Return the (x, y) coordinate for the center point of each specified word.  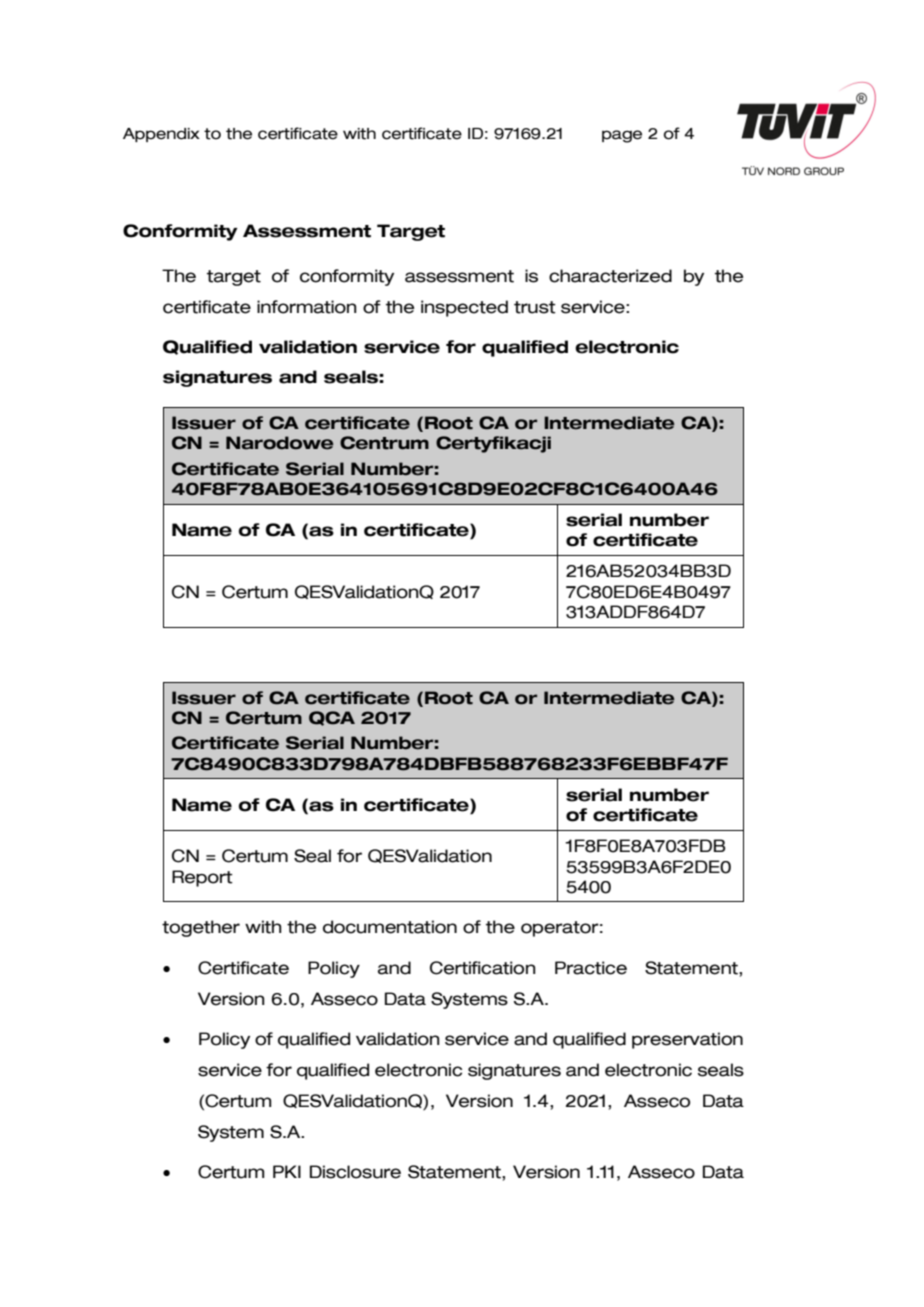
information (306, 307)
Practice (591, 968)
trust (535, 307)
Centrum (384, 443)
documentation (390, 927)
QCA (332, 718)
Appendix (161, 135)
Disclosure (355, 1172)
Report (202, 878)
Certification (482, 968)
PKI (287, 1171)
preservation (687, 1040)
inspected (464, 308)
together (201, 928)
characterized (610, 276)
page (622, 136)
